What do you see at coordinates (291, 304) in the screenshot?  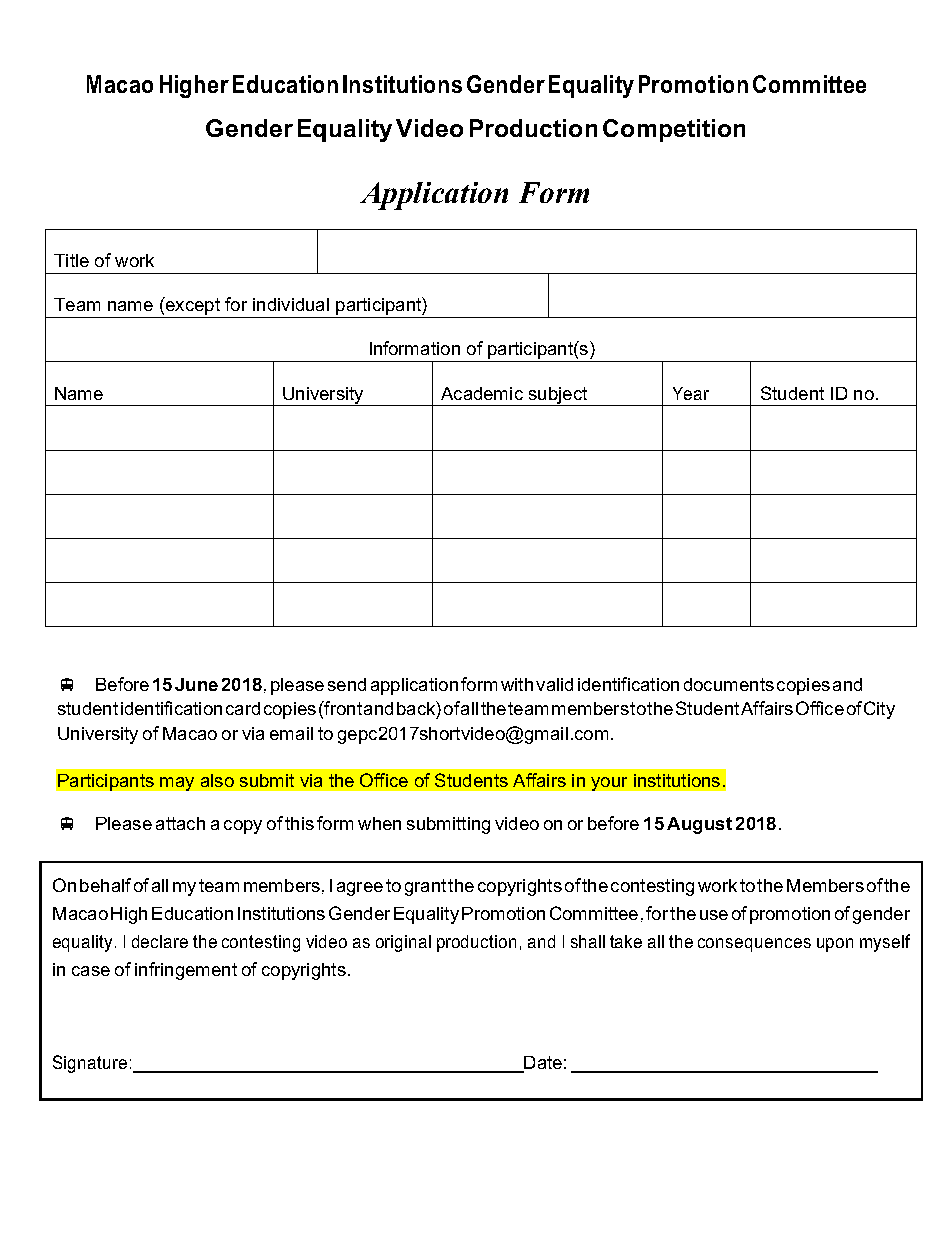 I see `individual` at bounding box center [291, 304].
